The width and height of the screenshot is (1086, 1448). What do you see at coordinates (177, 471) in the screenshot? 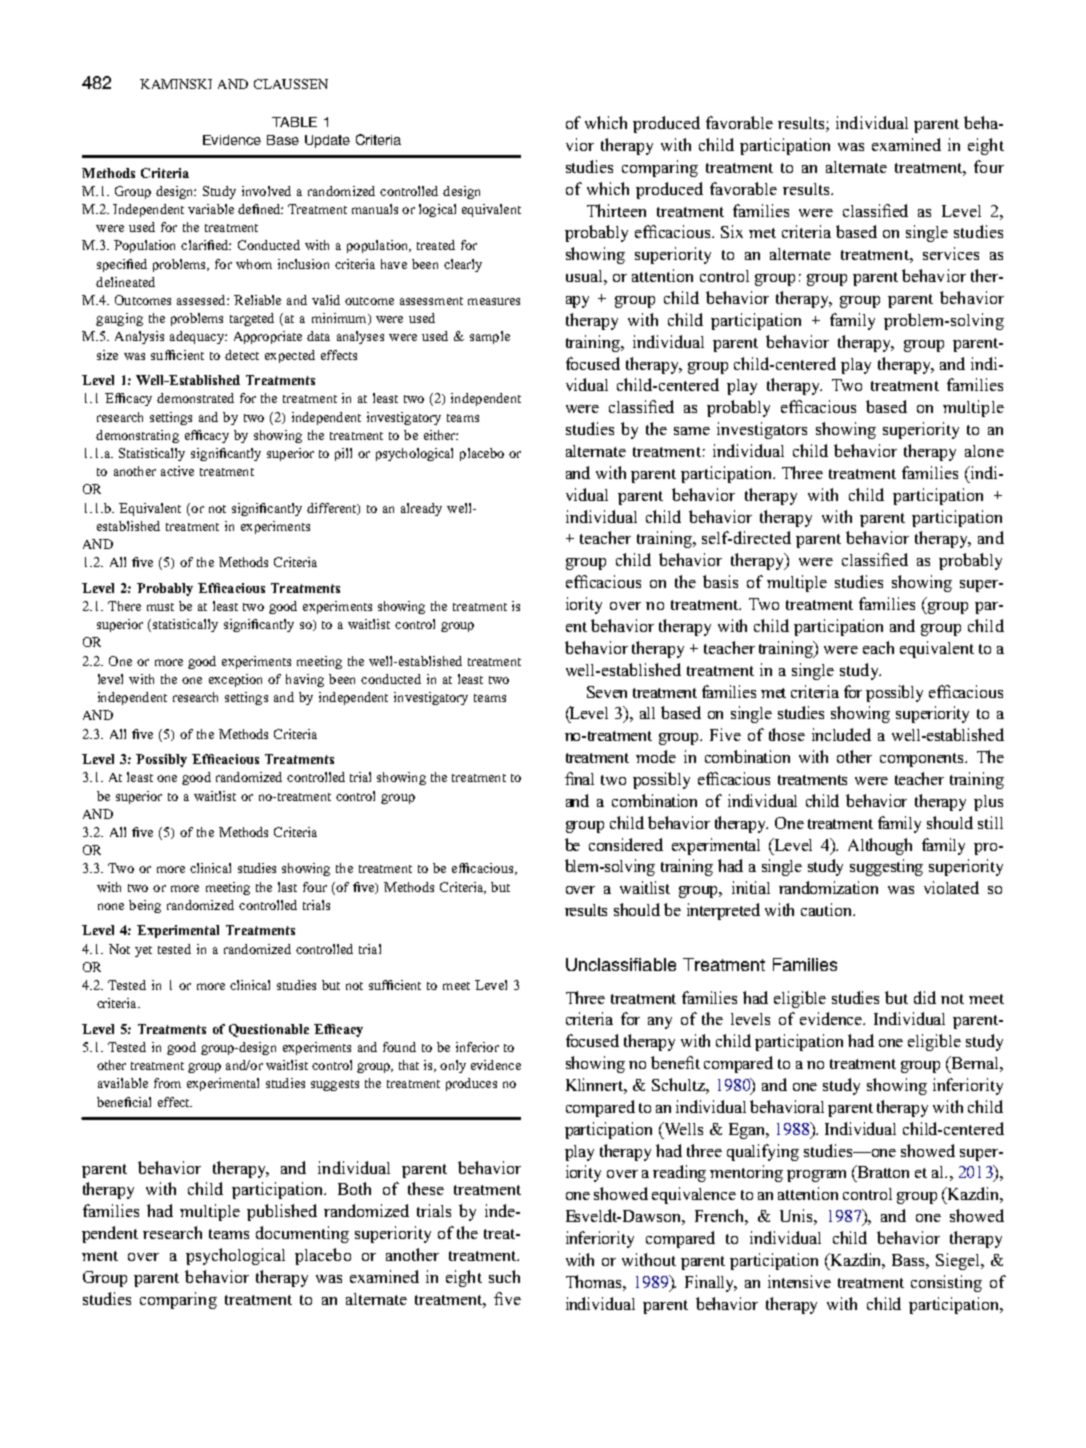
I see `active` at bounding box center [177, 471].
